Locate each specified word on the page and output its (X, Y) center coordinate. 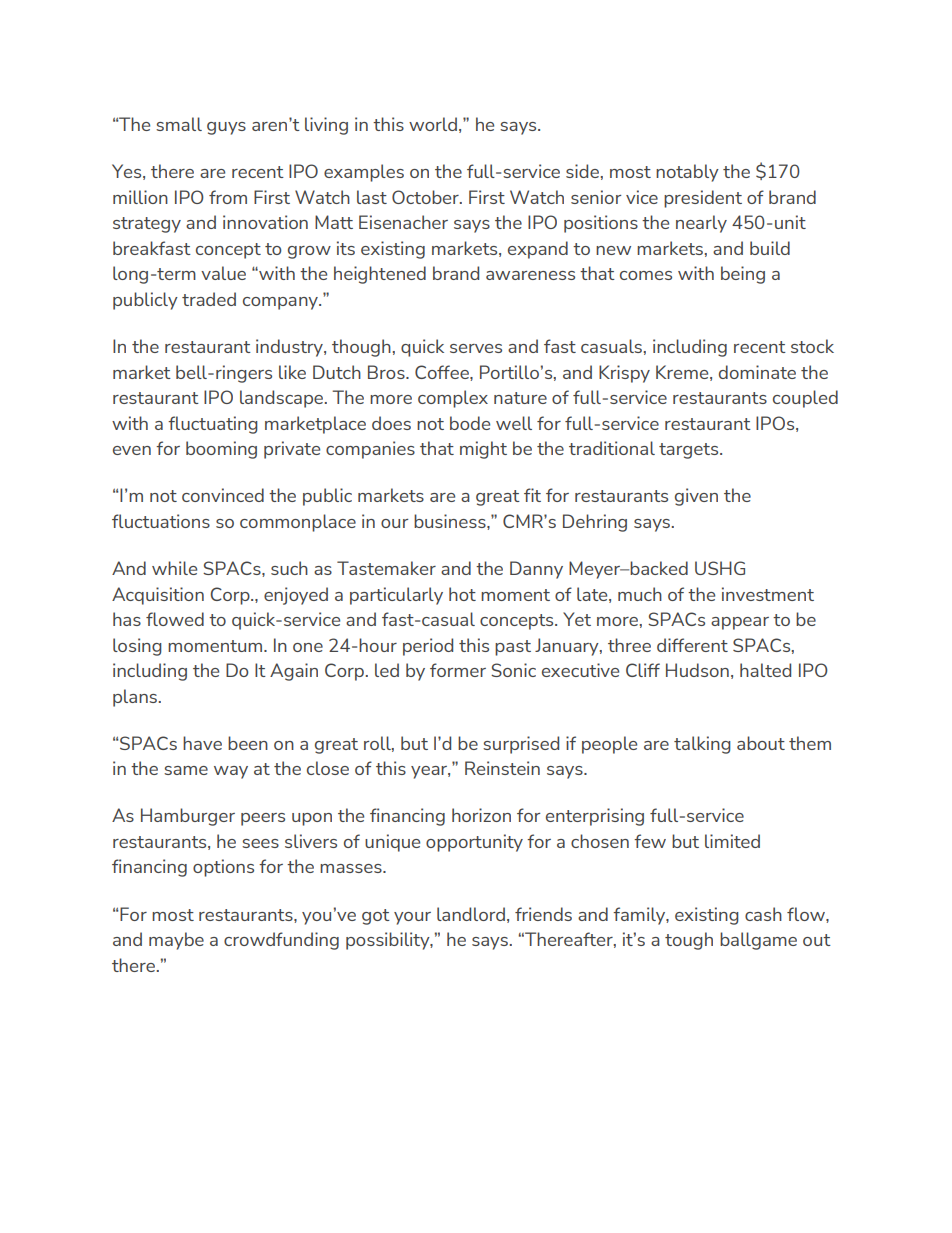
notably (687, 173)
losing (137, 647)
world (433, 124)
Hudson (697, 670)
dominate (757, 372)
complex (453, 399)
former (458, 670)
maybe (176, 941)
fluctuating (213, 425)
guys (226, 128)
